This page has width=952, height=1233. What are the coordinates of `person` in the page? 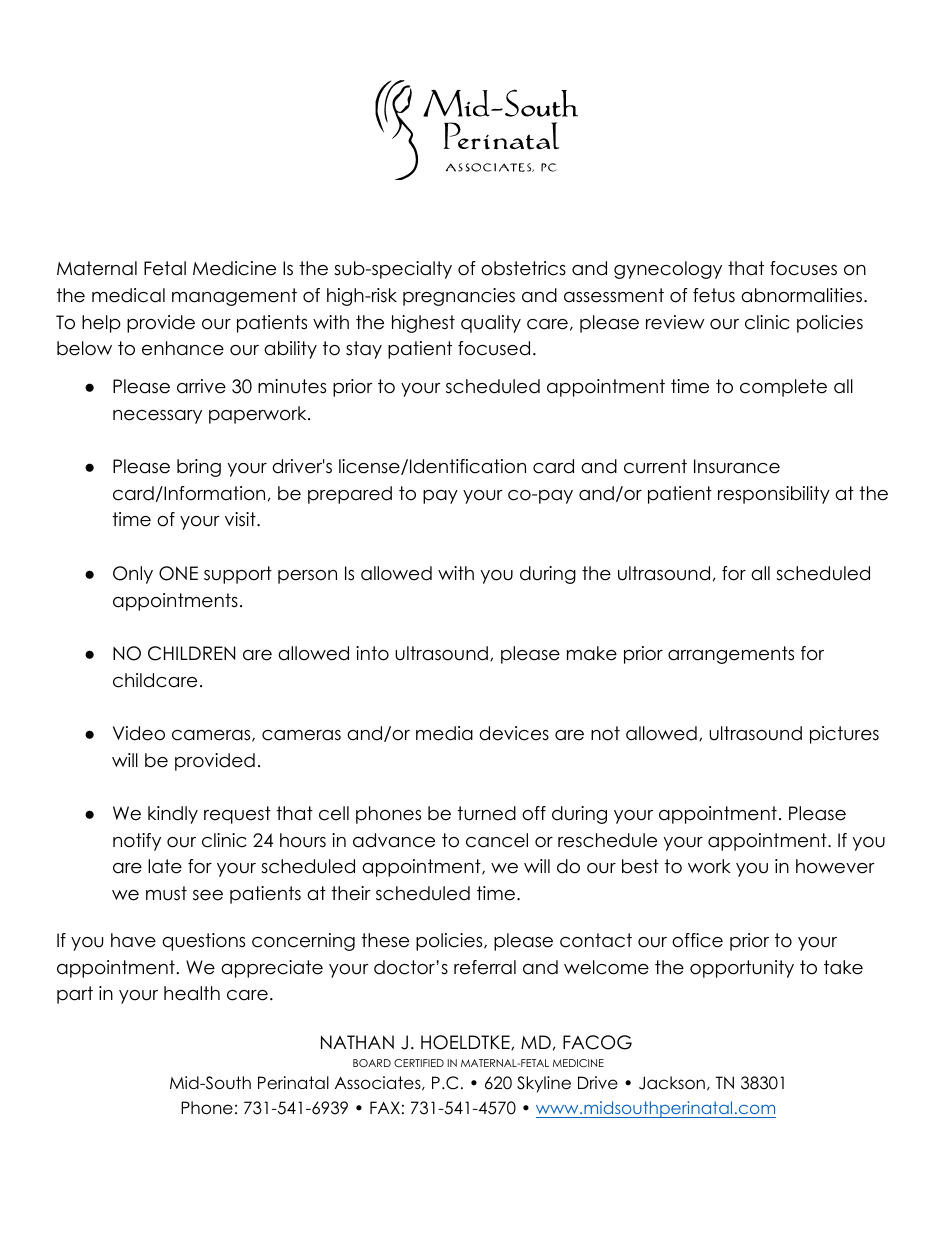 It's located at (307, 577).
